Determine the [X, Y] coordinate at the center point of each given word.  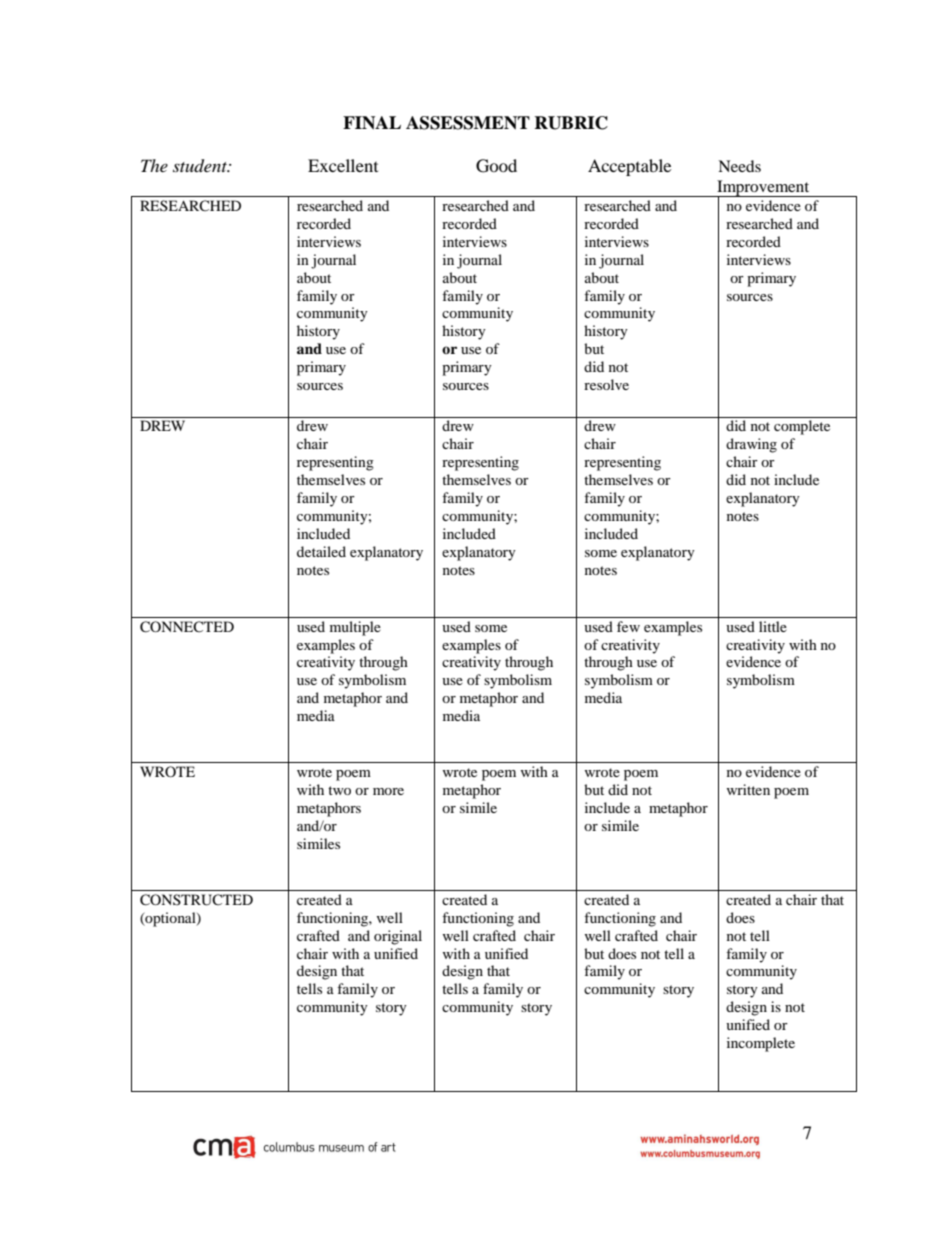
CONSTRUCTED [196, 900]
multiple [355, 628]
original [398, 937]
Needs [739, 166]
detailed [321, 551]
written [748, 789]
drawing [751, 445]
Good [496, 166]
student [201, 166]
